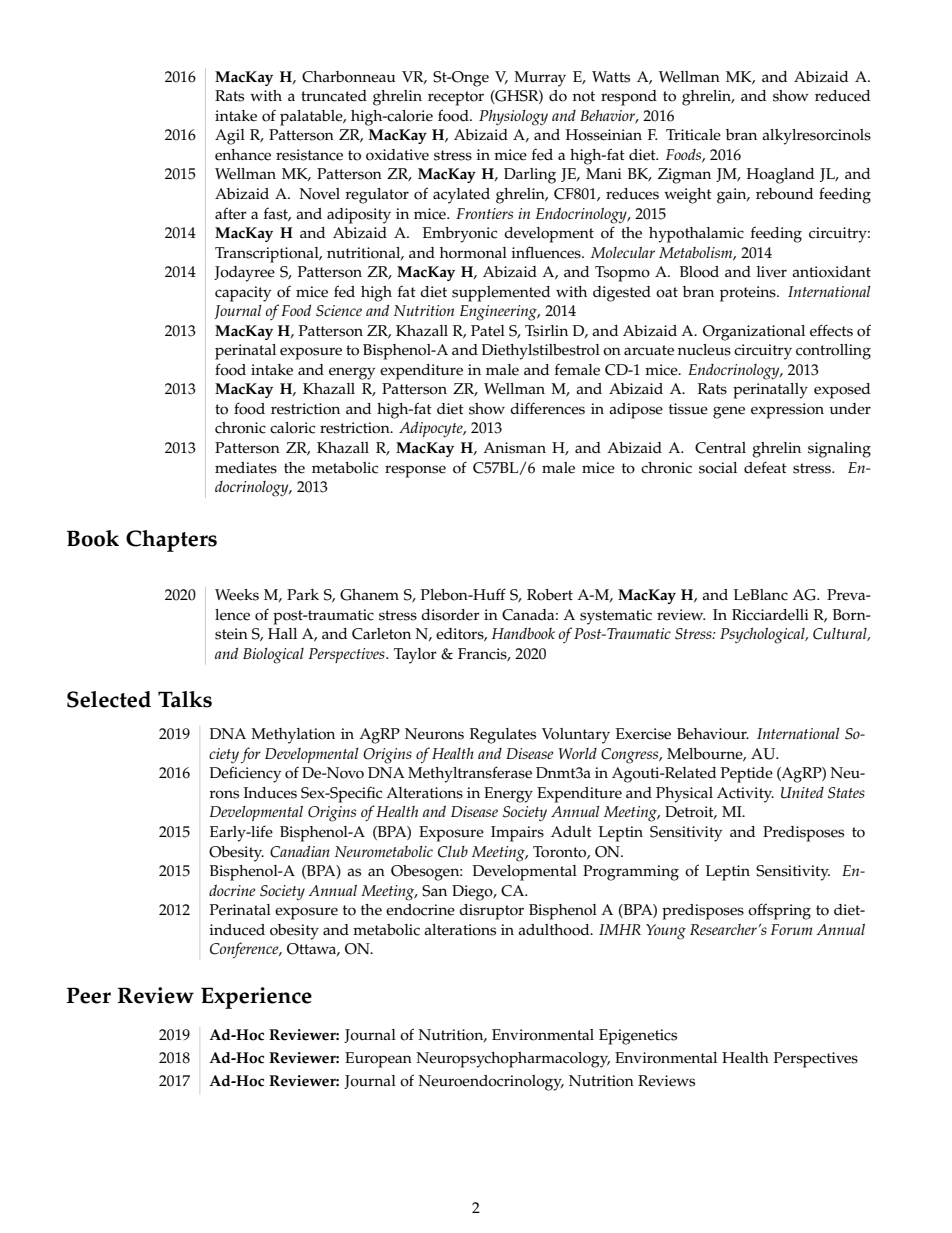 The image size is (952, 1233). Describe the element at coordinates (456, 98) in the image. I see `receptor` at that location.
